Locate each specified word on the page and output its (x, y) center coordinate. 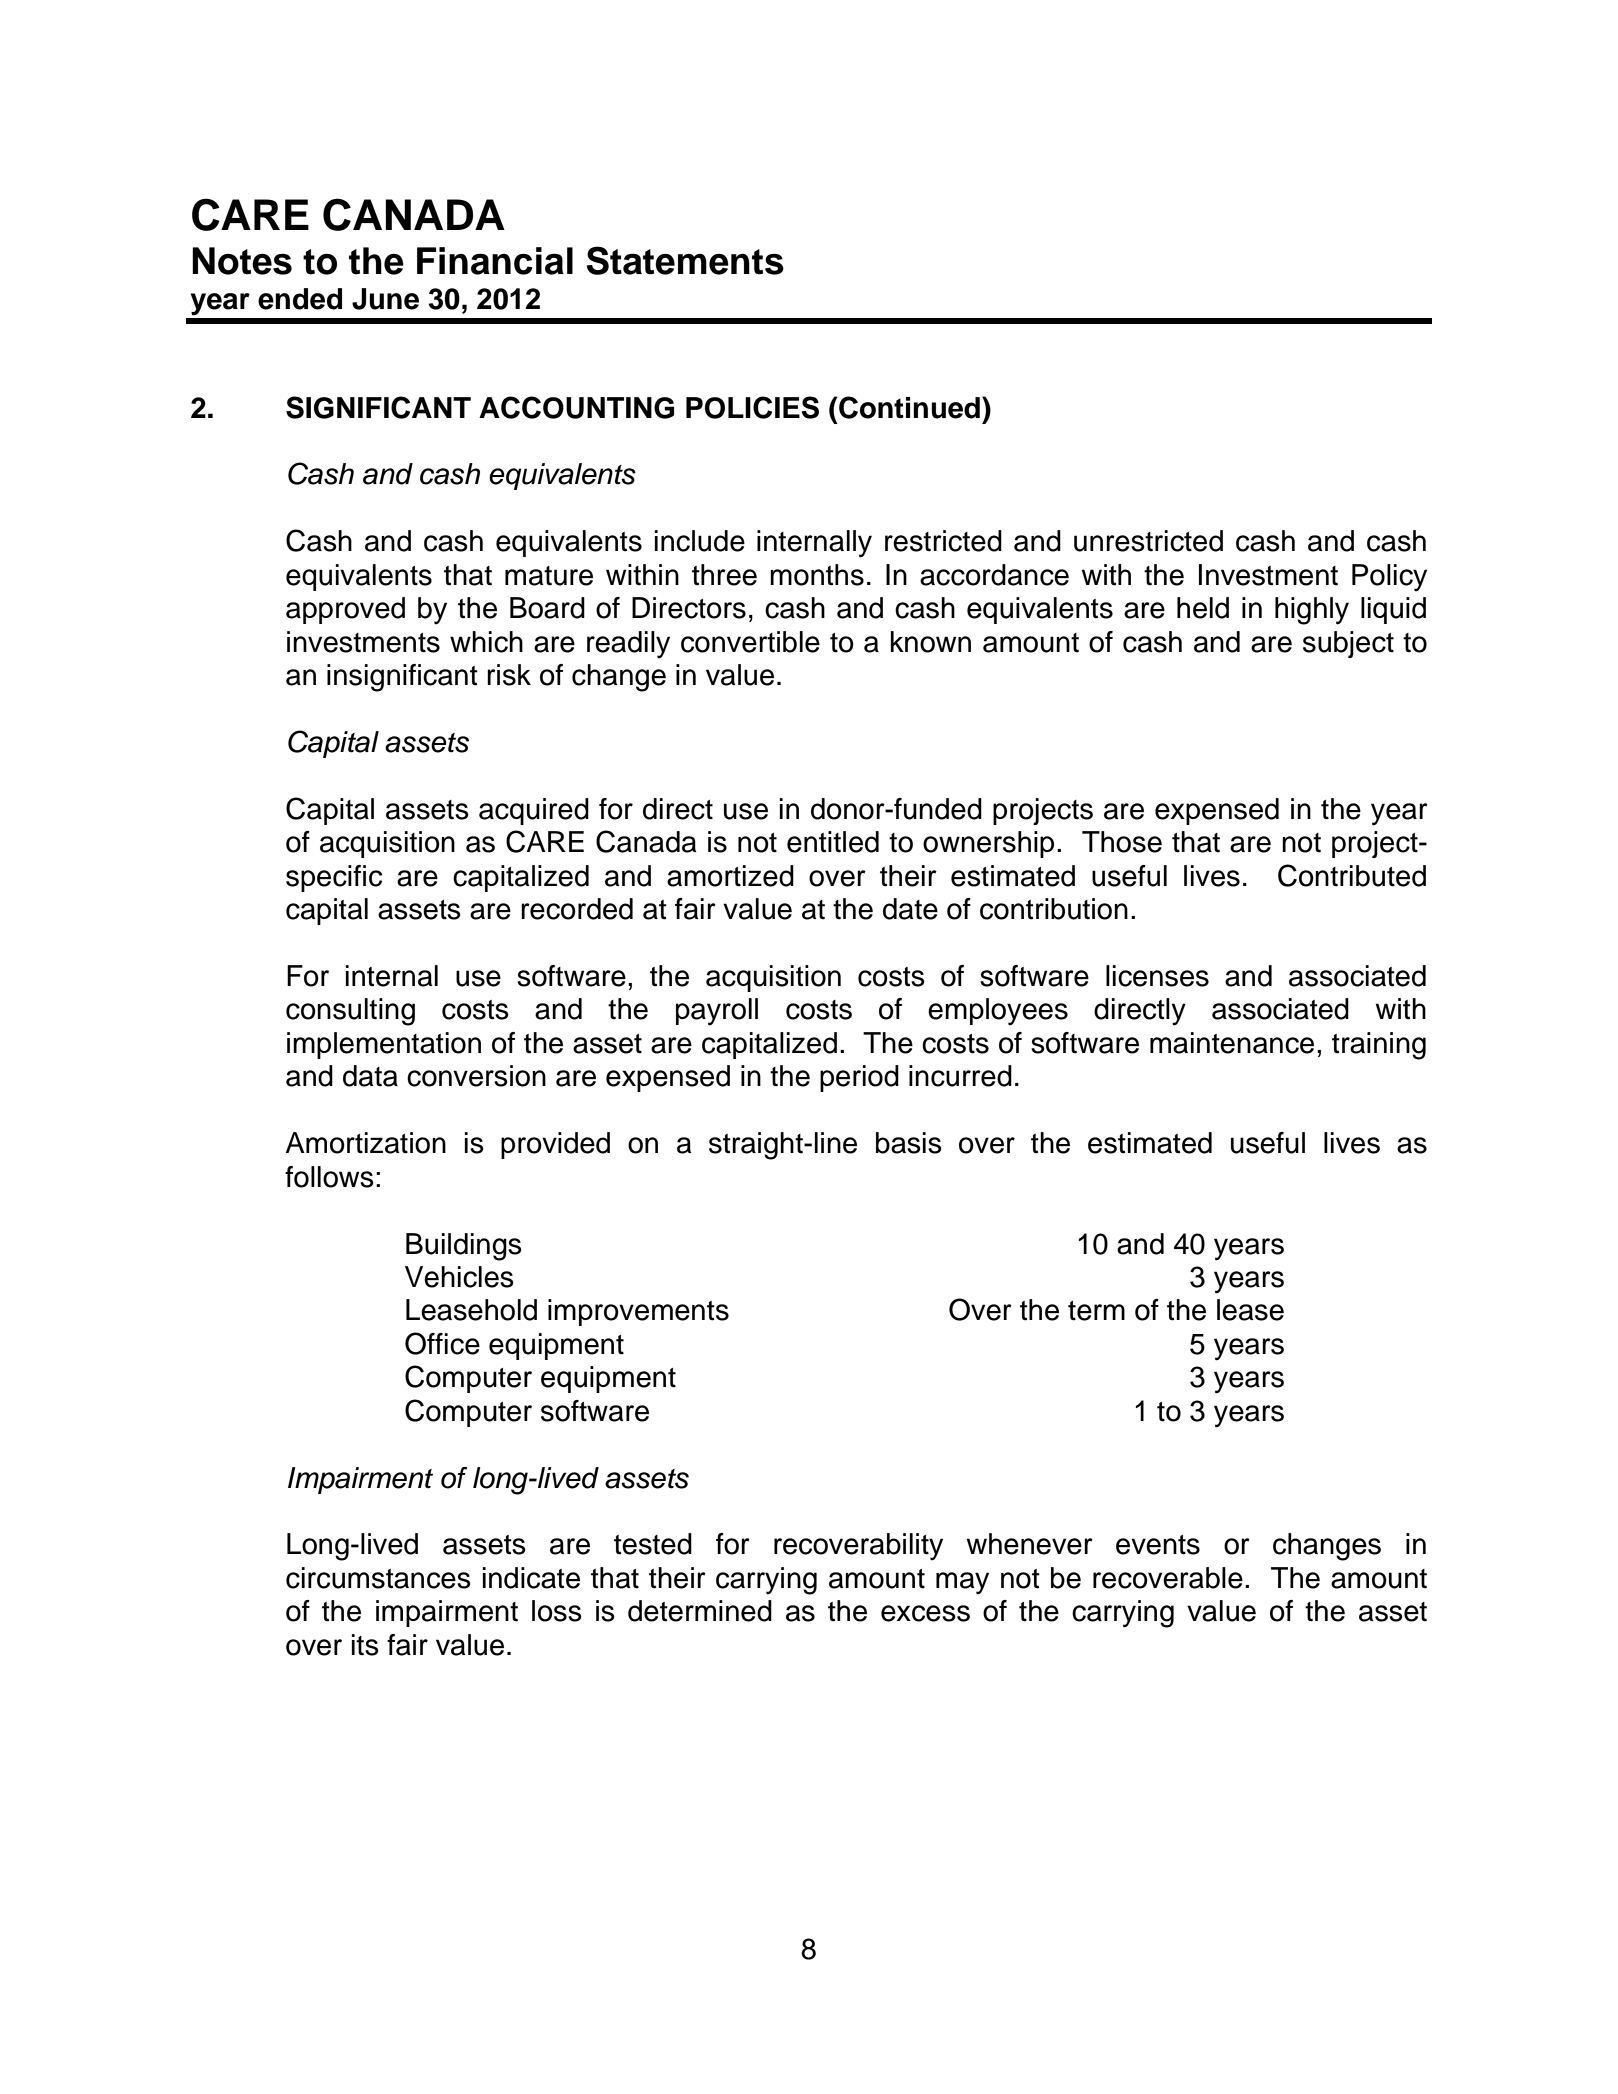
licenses (1157, 976)
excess (925, 1613)
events (1158, 1545)
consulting (350, 1012)
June (385, 299)
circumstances (378, 1578)
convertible (750, 642)
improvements (638, 1312)
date (910, 909)
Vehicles (459, 1277)
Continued (908, 407)
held (1203, 608)
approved (345, 610)
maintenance (1232, 1043)
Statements (685, 260)
